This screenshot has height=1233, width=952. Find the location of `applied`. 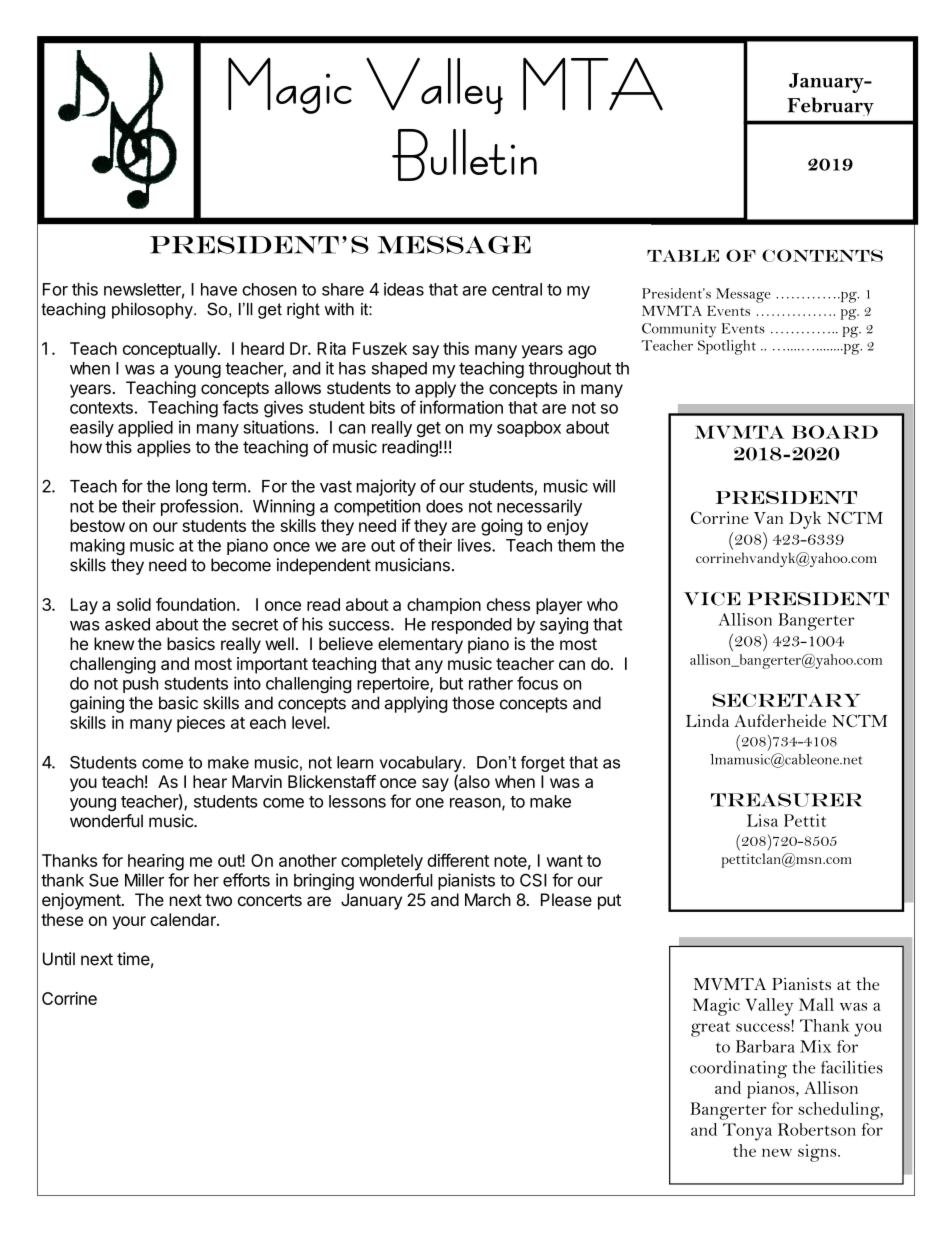

applied is located at coordinates (145, 428).
